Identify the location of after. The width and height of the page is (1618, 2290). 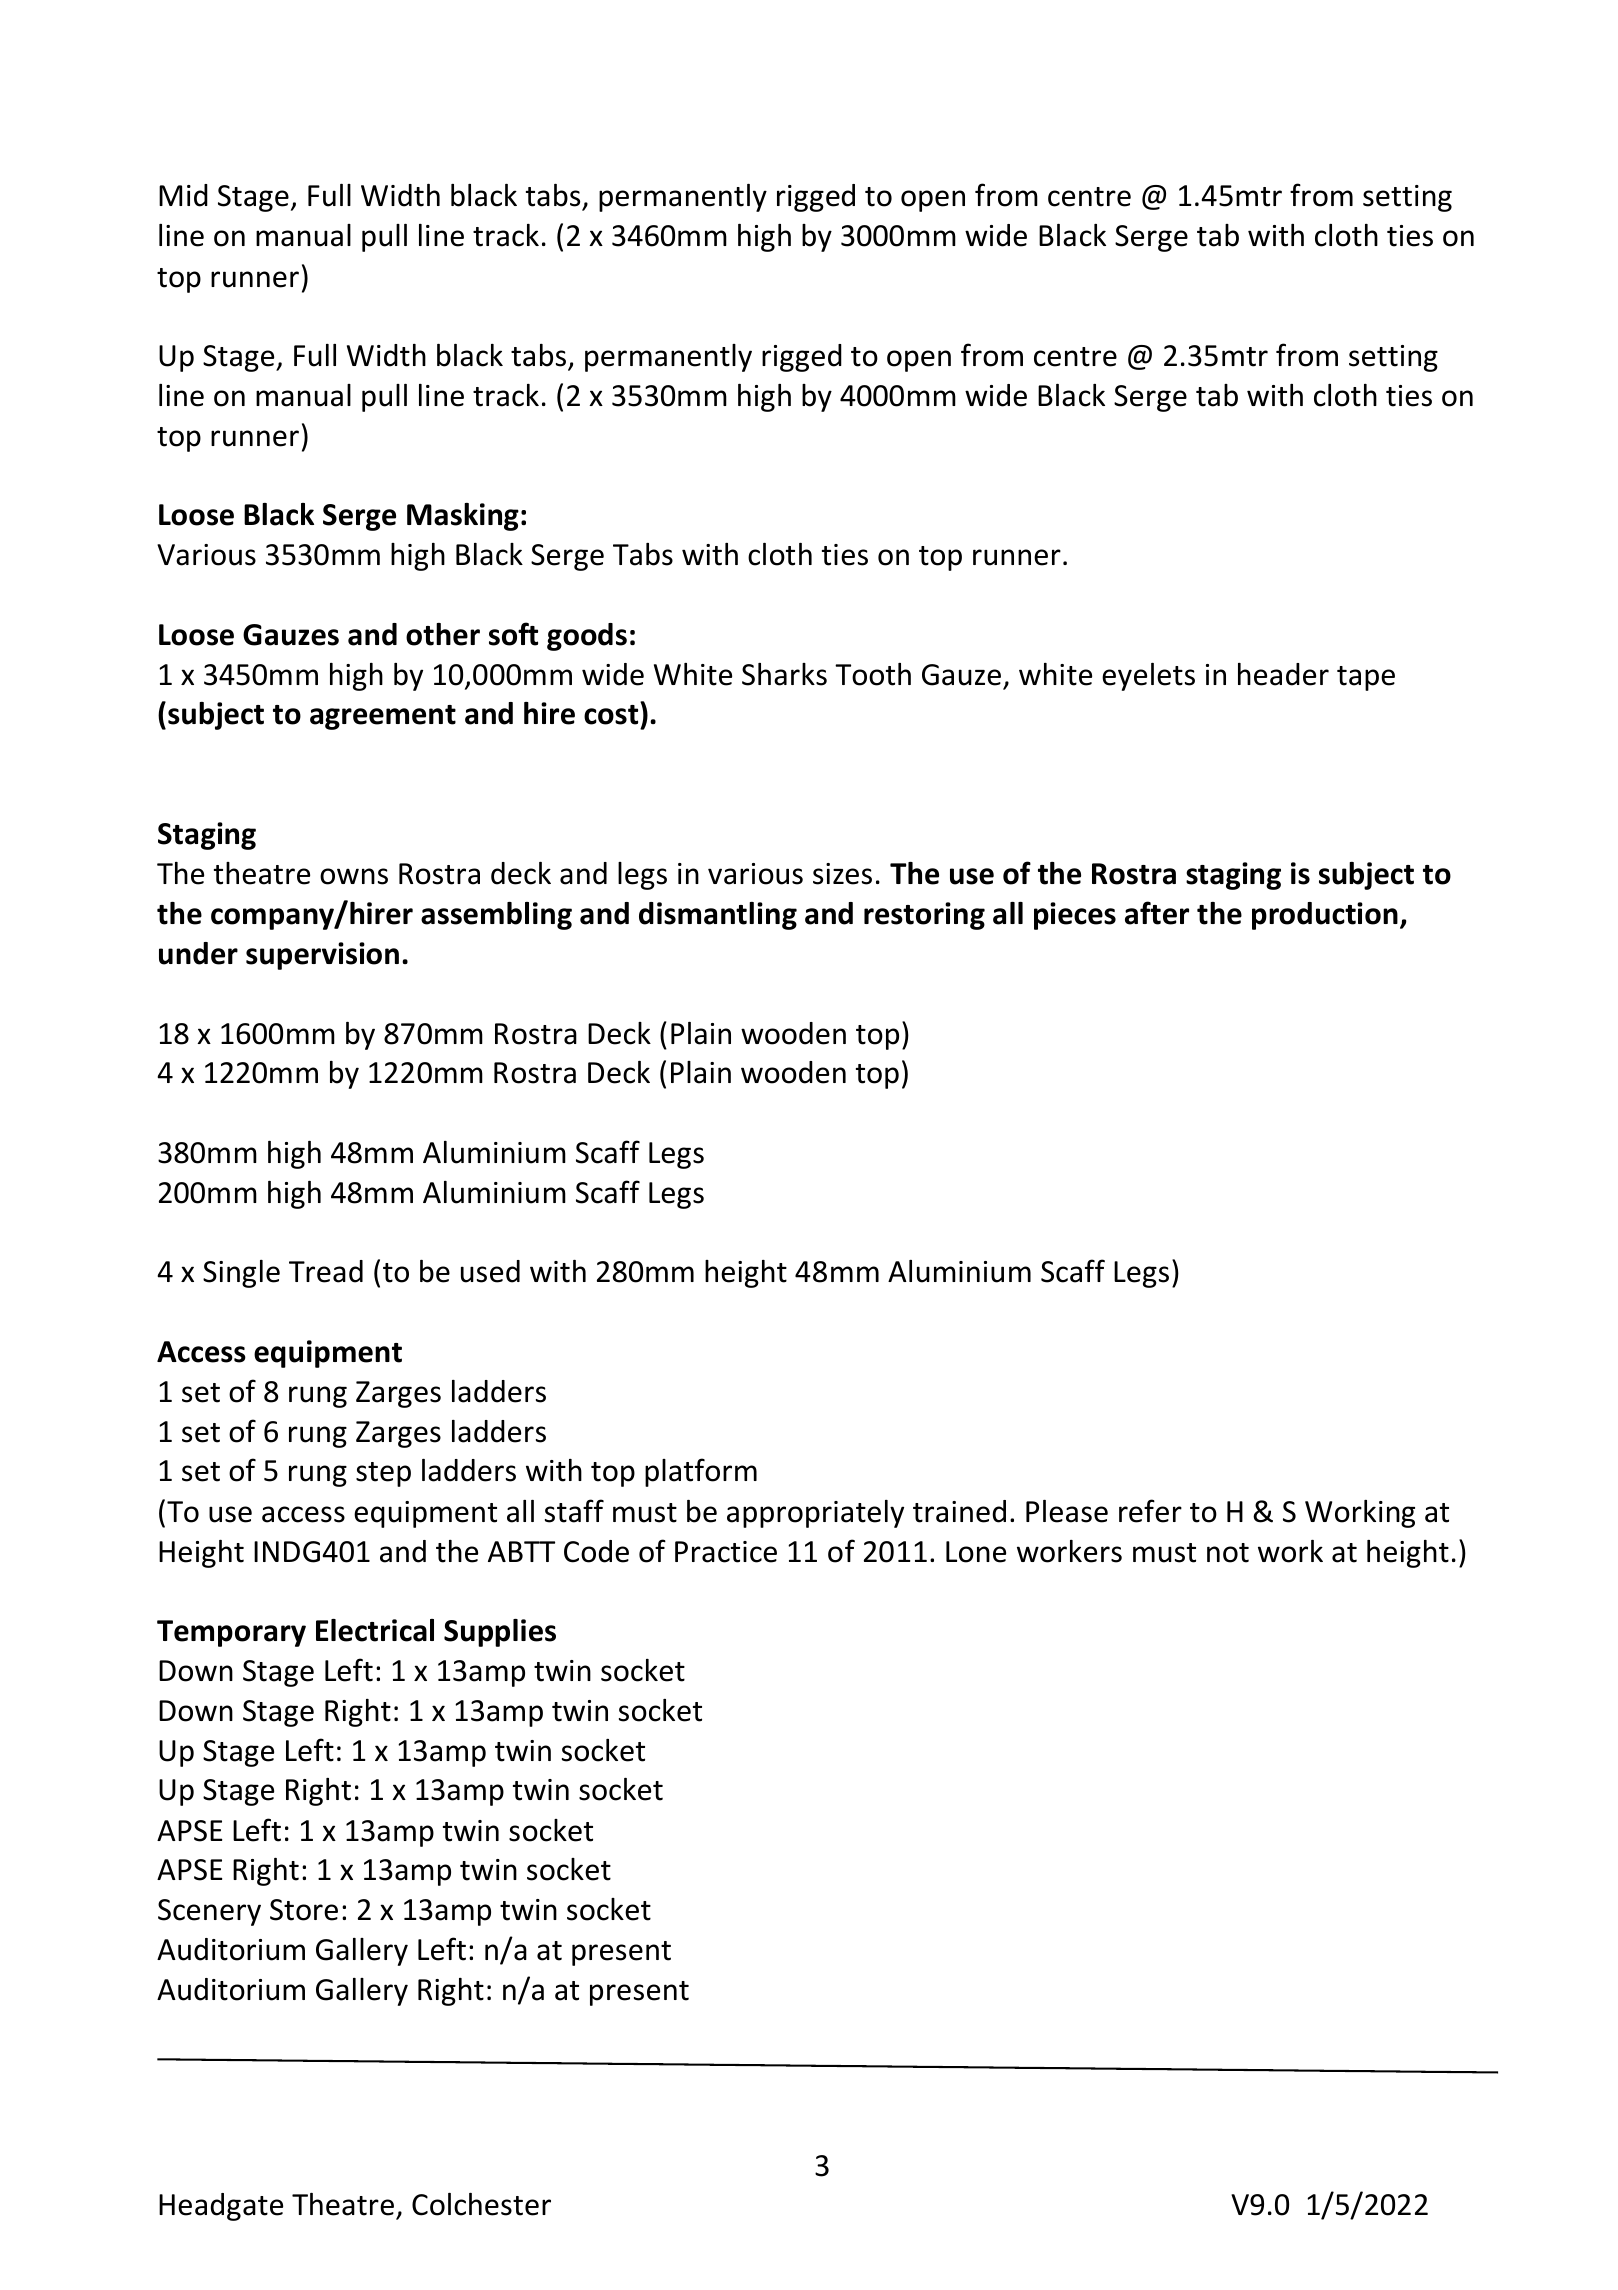
(1157, 913).
